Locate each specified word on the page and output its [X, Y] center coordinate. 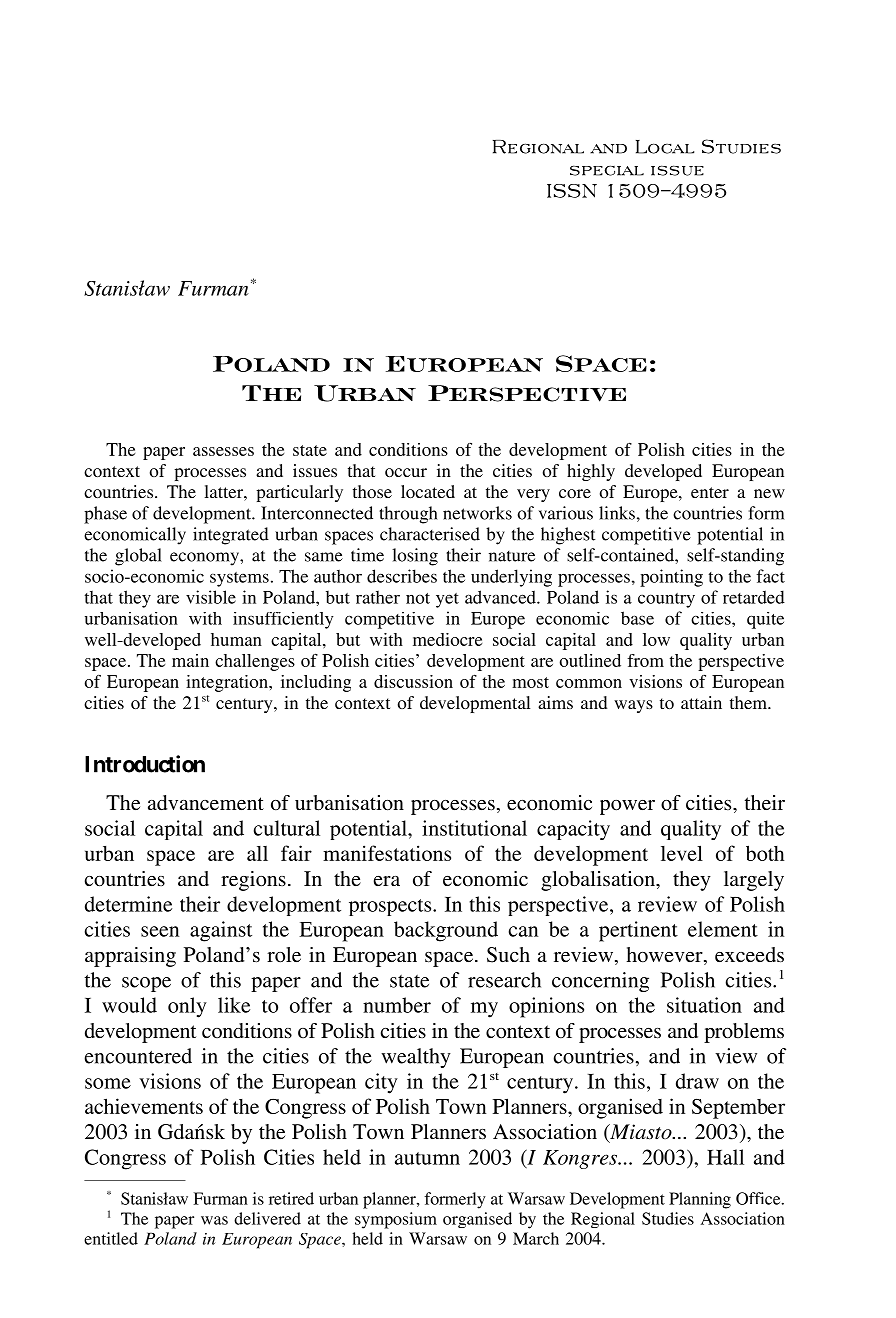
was [214, 1220]
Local [665, 147]
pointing [671, 578]
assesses [223, 451]
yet [447, 600]
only [187, 1007]
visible [211, 597]
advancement [206, 803]
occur [406, 472]
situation [704, 1005]
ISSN [572, 191]
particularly [299, 493]
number [397, 1005]
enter [710, 492]
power [627, 807]
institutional [474, 828]
